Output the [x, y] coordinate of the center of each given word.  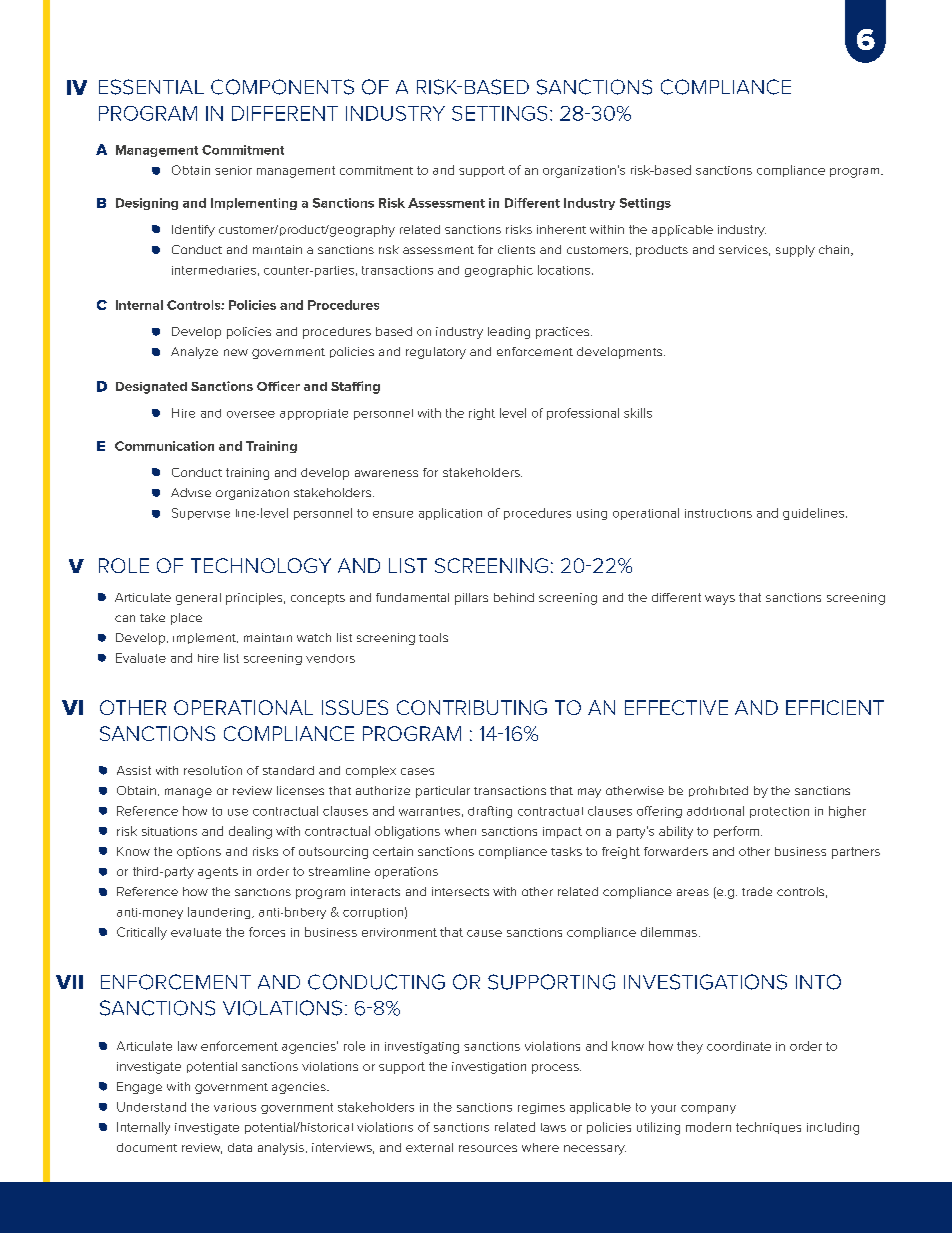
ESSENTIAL [151, 87]
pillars [471, 599]
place [186, 619]
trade [757, 891]
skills [638, 413]
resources [488, 1148]
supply [795, 251]
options [199, 853]
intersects [460, 891]
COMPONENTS [282, 87]
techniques [768, 1128]
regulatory [436, 353]
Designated [151, 388]
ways [720, 600]
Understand [151, 1107]
